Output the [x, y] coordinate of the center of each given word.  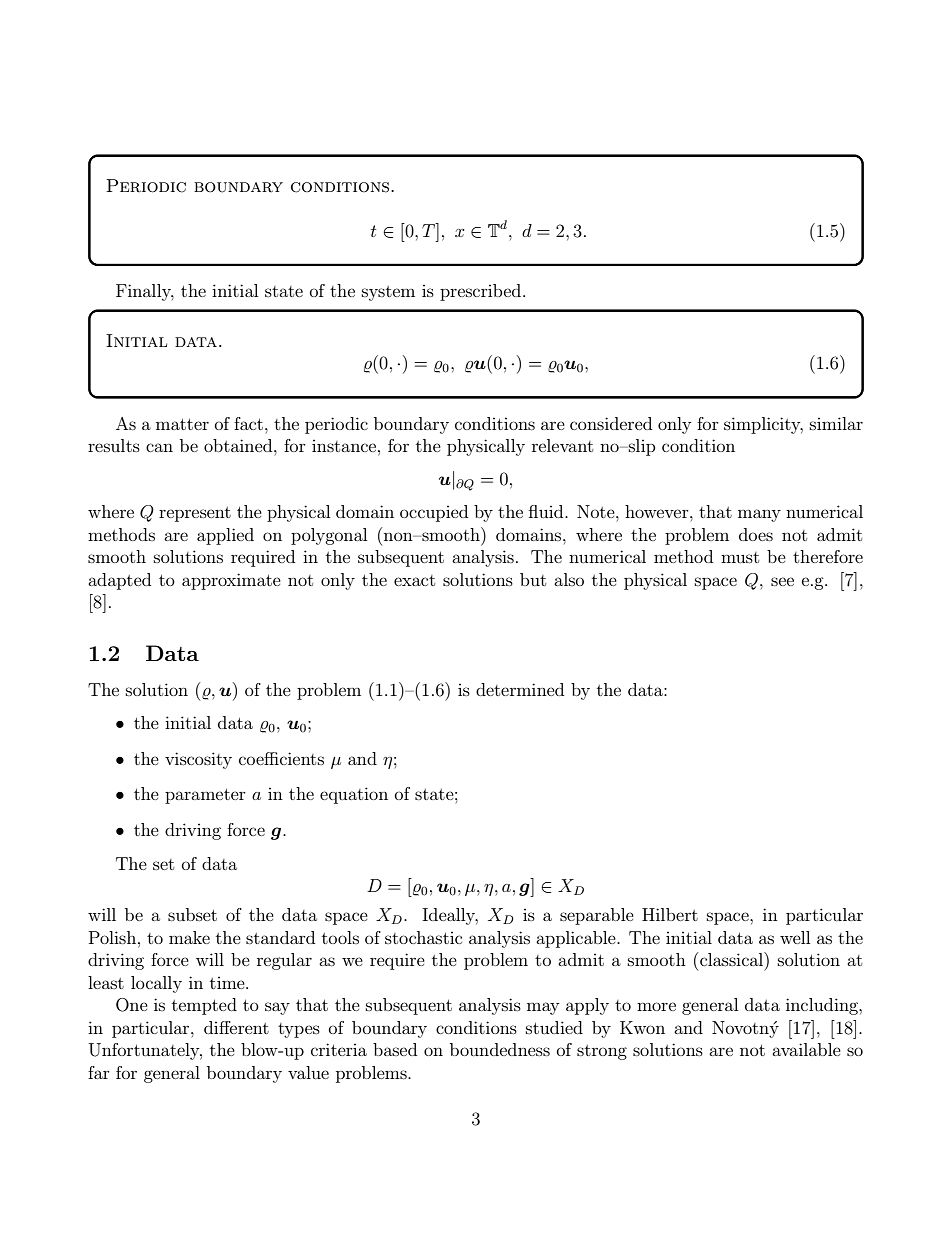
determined [520, 689]
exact [414, 580]
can [159, 447]
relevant [562, 445]
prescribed [482, 292]
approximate [231, 581]
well [795, 937]
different [236, 1027]
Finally [145, 292]
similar [836, 423]
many [759, 515]
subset [192, 914]
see [782, 581]
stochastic [423, 937]
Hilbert [670, 914]
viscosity [198, 760]
